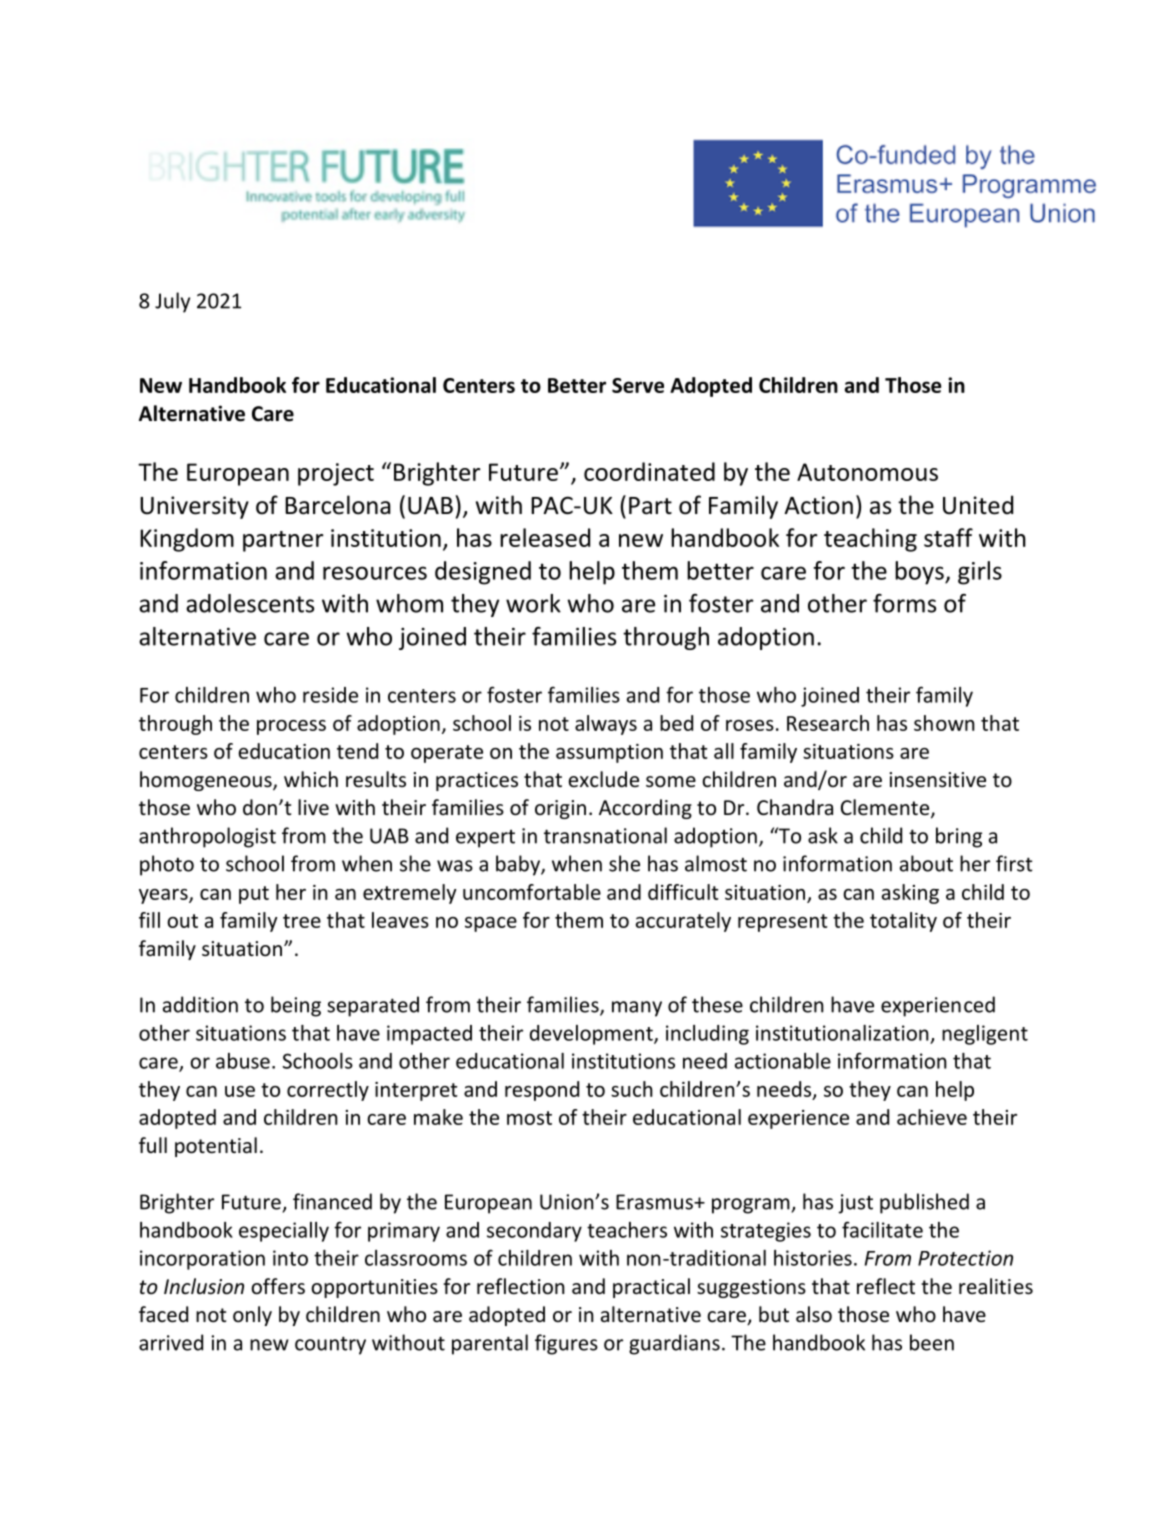 The image size is (1176, 1522). I want to click on Serve, so click(638, 385).
